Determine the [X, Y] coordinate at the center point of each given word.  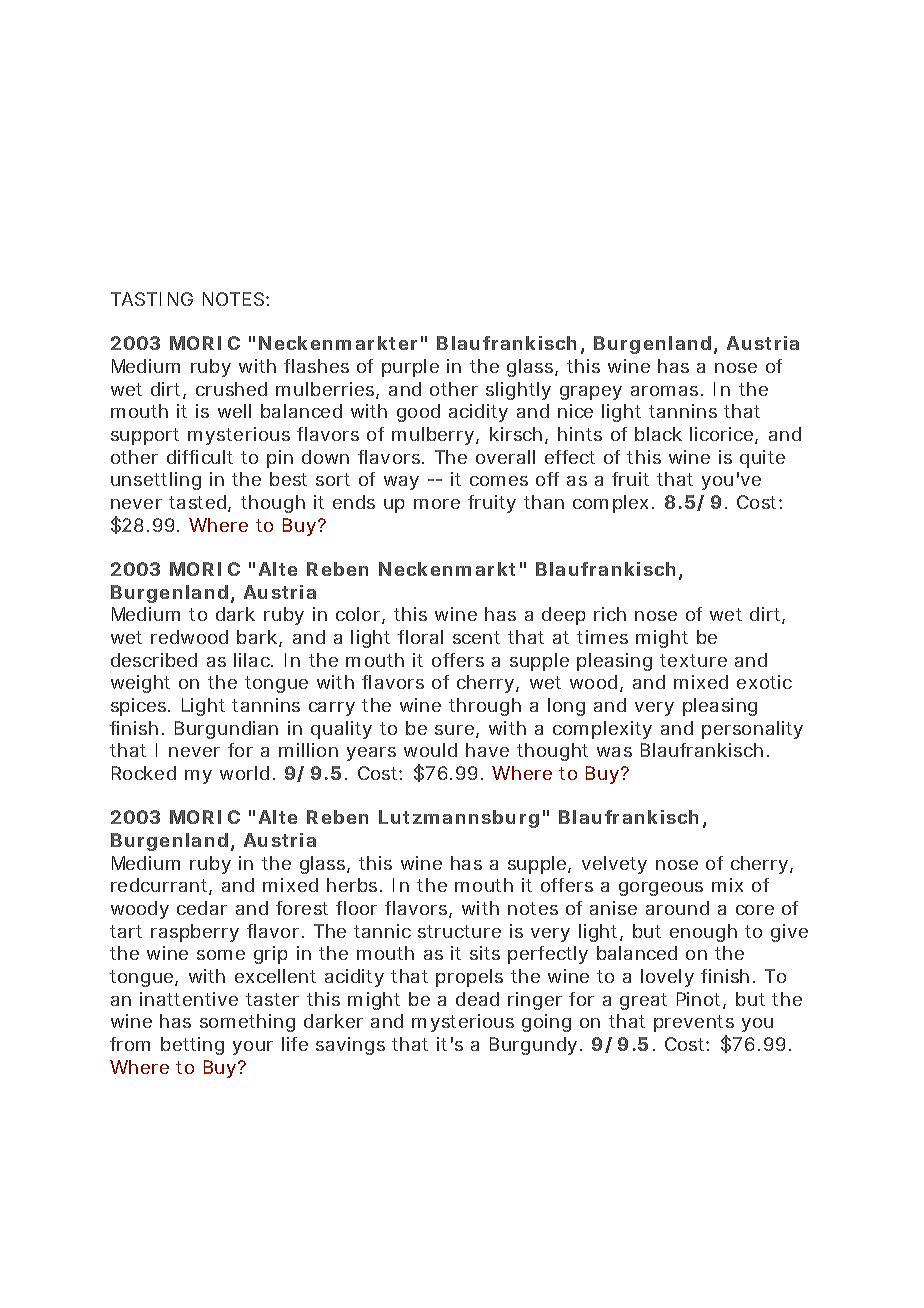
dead [477, 999]
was [614, 752]
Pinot [701, 1000]
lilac [253, 660]
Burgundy [536, 1046]
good [418, 413]
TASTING [152, 299]
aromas [667, 391]
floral [420, 637]
